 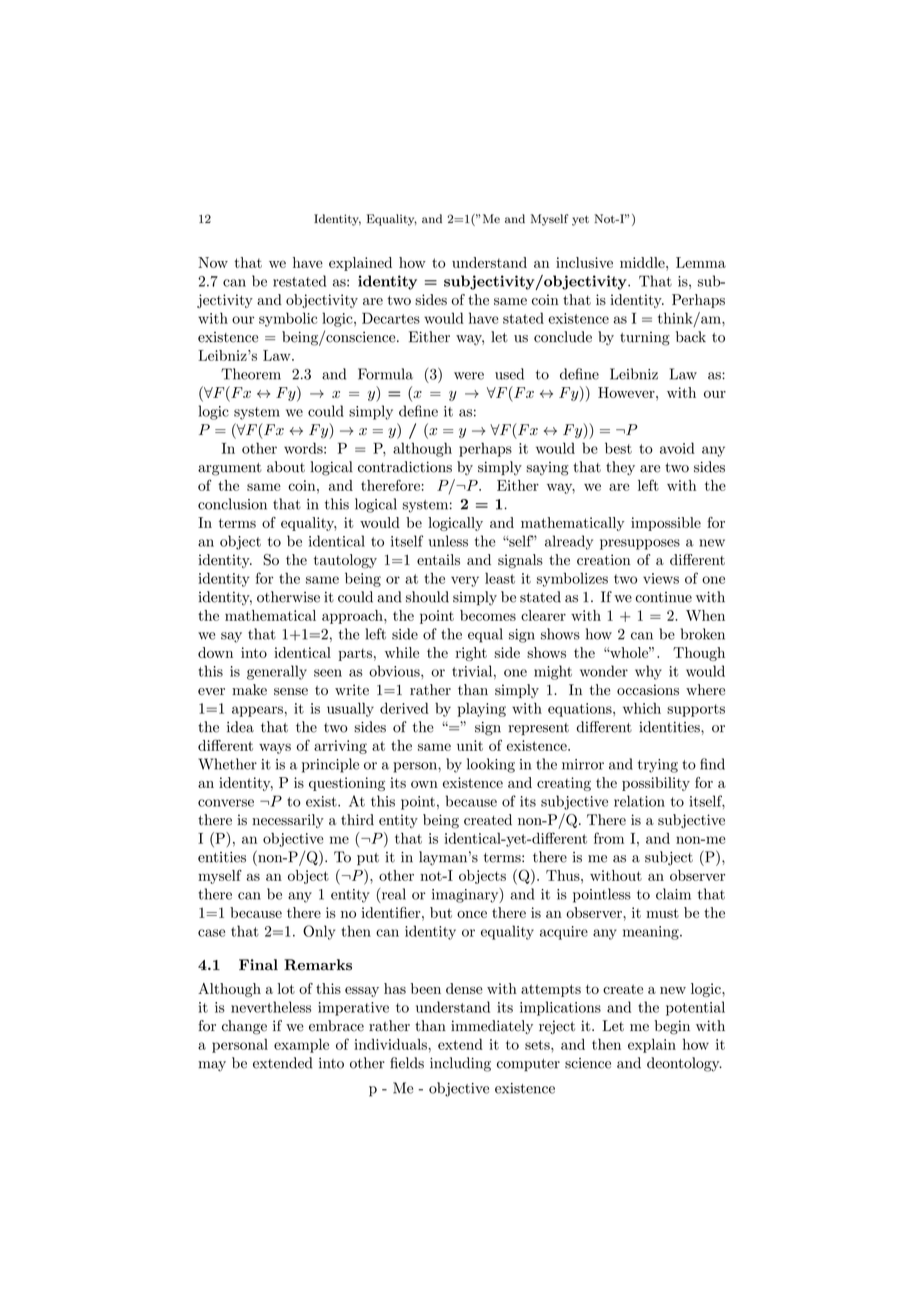 What do you see at coordinates (301, 1046) in the screenshot?
I see `example` at bounding box center [301, 1046].
